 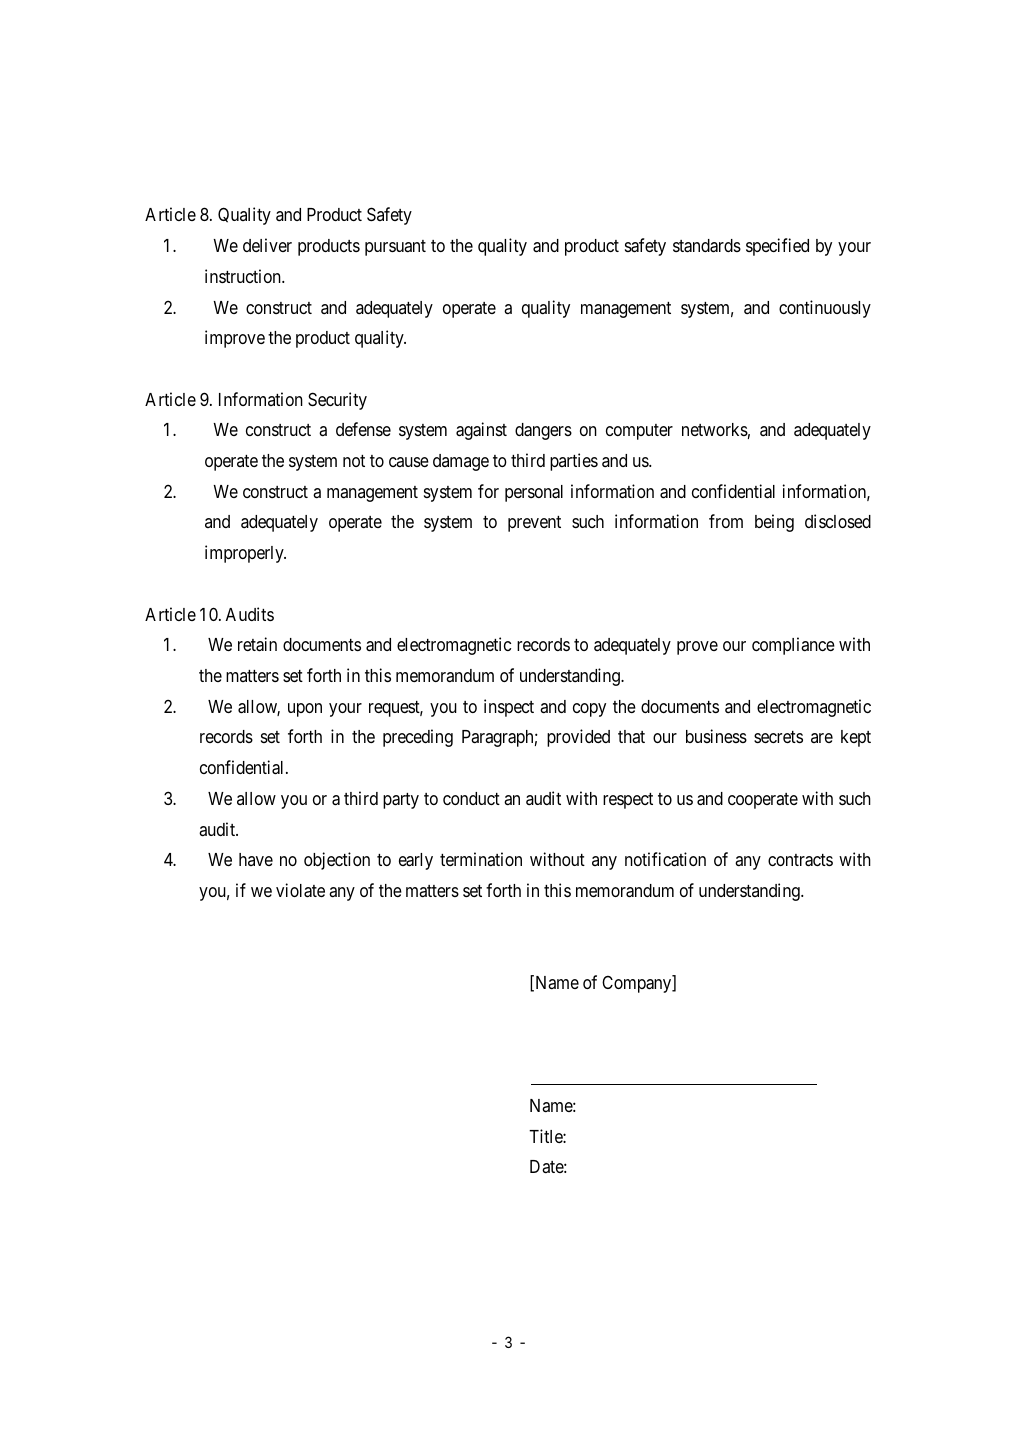 I want to click on pursuant, so click(x=395, y=248).
